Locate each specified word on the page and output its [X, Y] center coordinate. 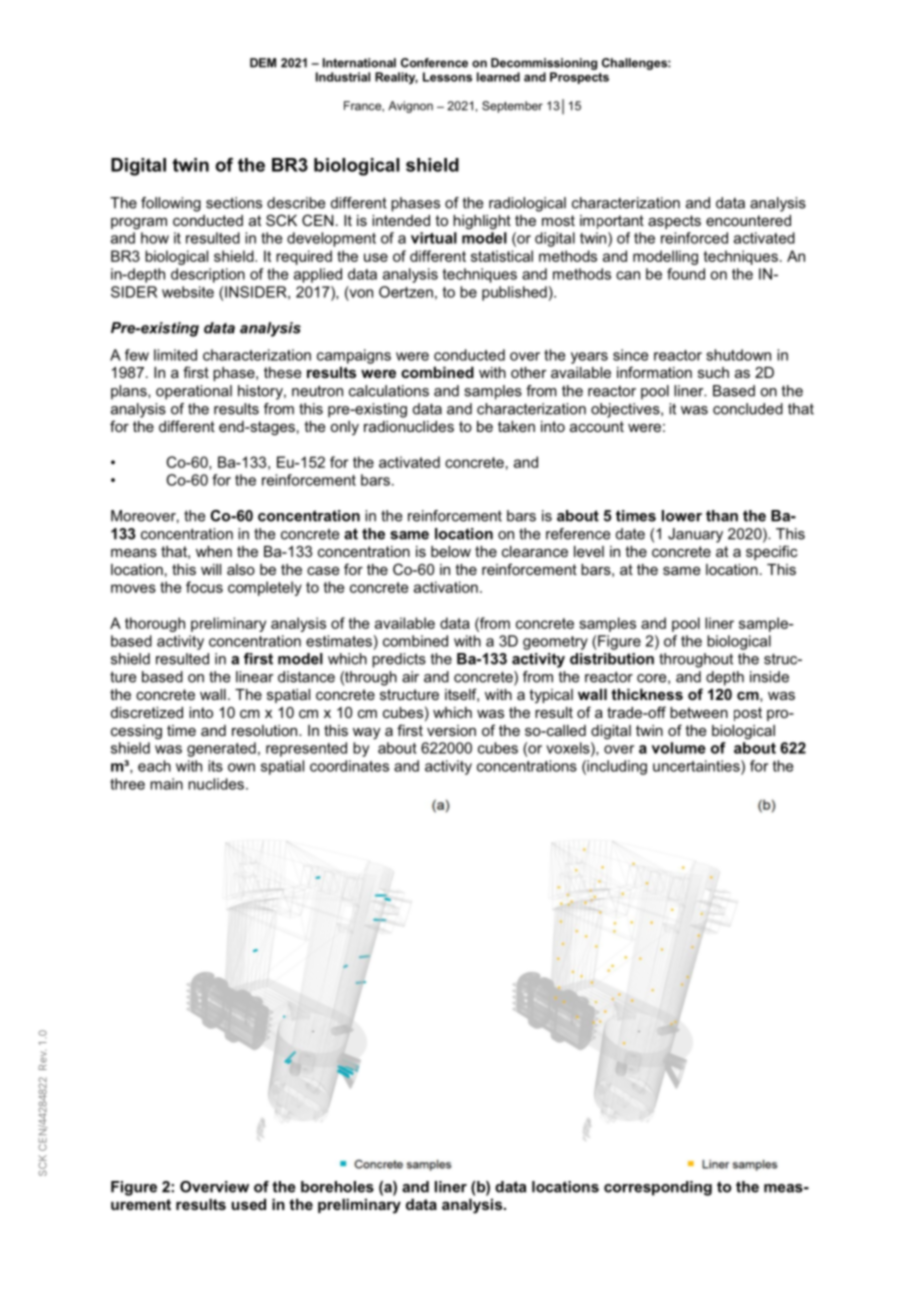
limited [175, 355]
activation [446, 587]
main [166, 784]
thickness [647, 694]
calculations [389, 391]
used [249, 1204]
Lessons [447, 77]
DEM [263, 63]
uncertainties [697, 767]
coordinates [349, 766]
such [713, 372]
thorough [155, 624]
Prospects [579, 78]
